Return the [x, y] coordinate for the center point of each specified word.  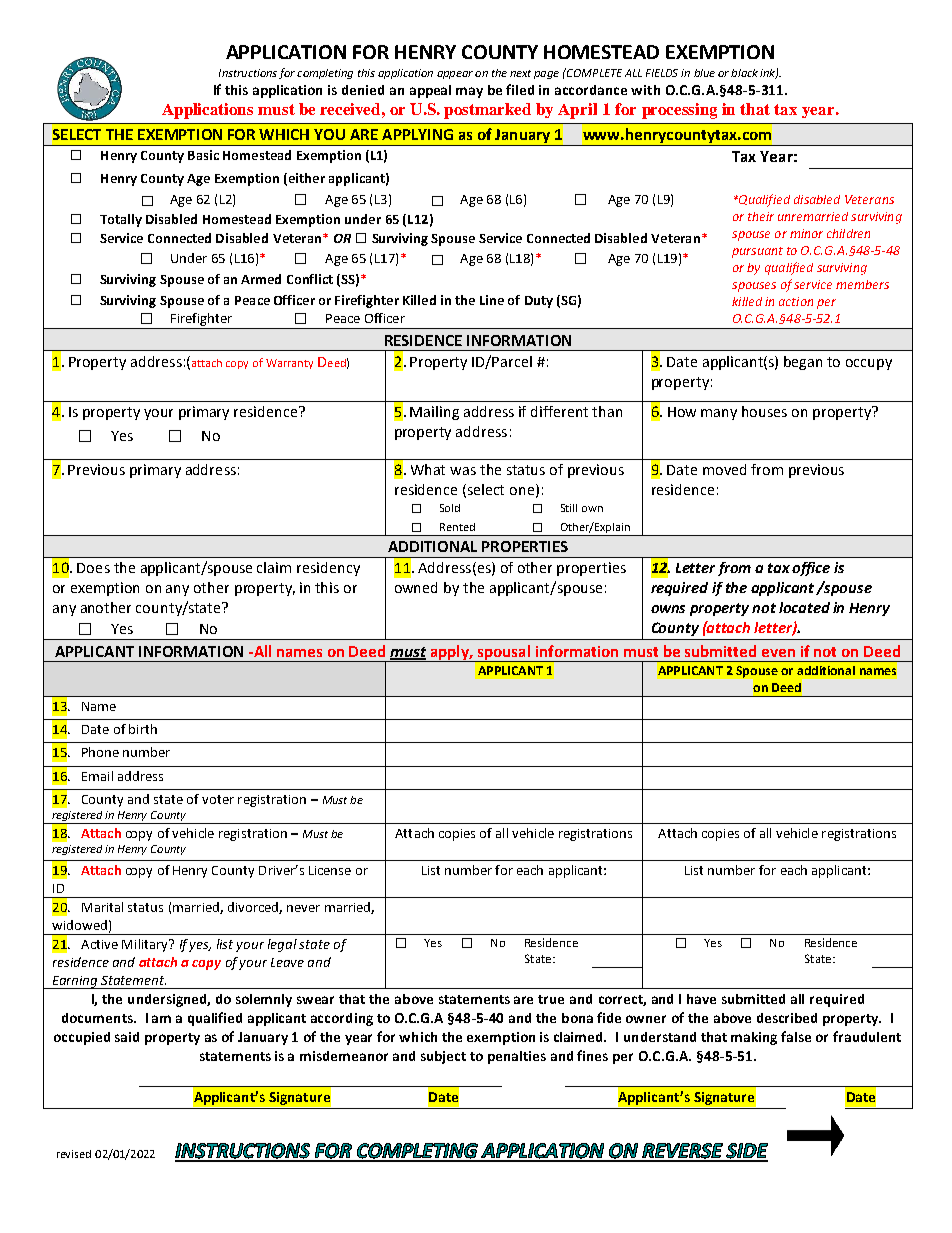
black [744, 73]
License [330, 870]
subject [443, 1057]
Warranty [289, 364]
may [469, 92]
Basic [203, 155]
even [778, 653]
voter [218, 799]
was [463, 471]
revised [74, 1154]
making [754, 1038]
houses [764, 411]
